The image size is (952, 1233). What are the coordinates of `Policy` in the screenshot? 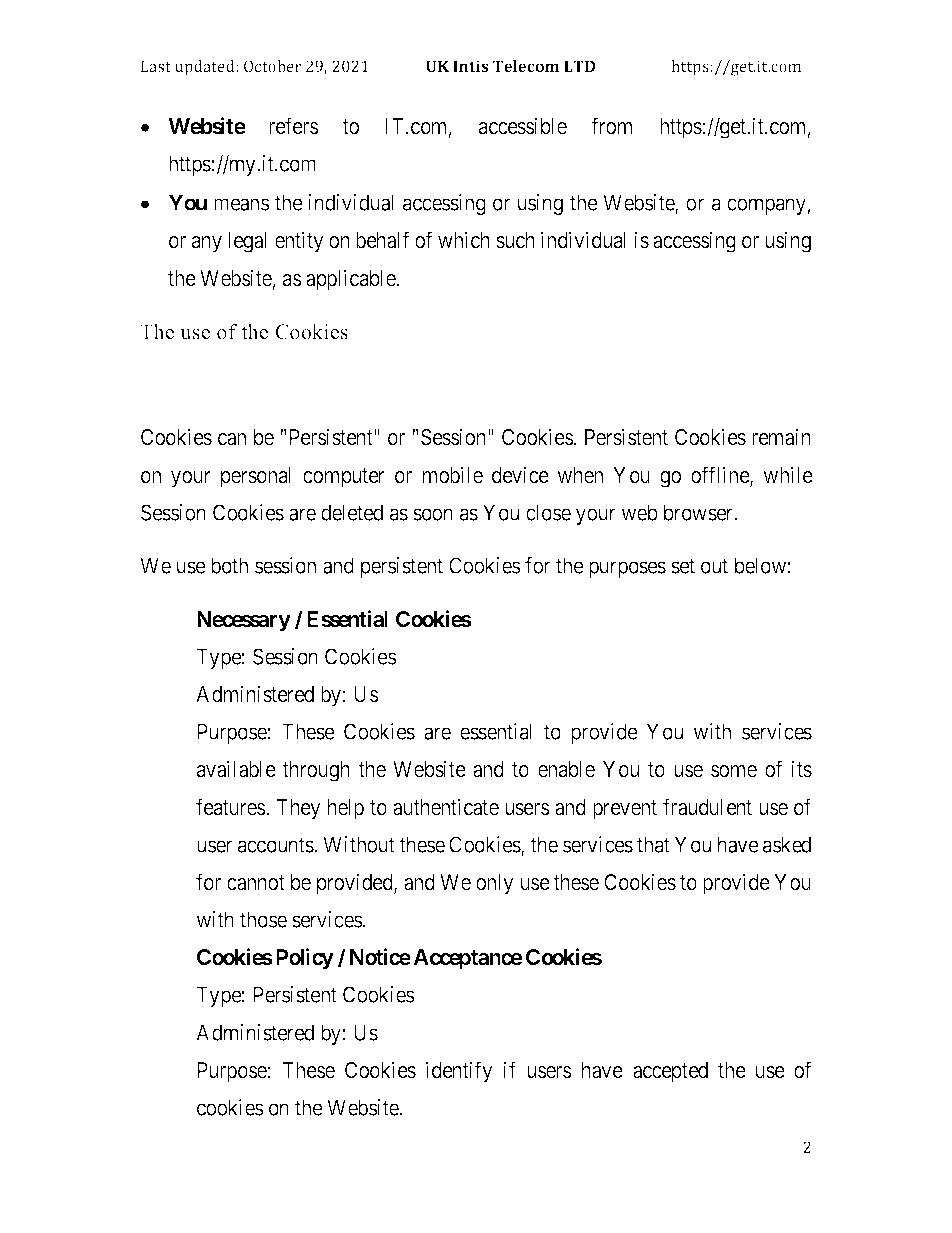 It's located at (305, 959).
